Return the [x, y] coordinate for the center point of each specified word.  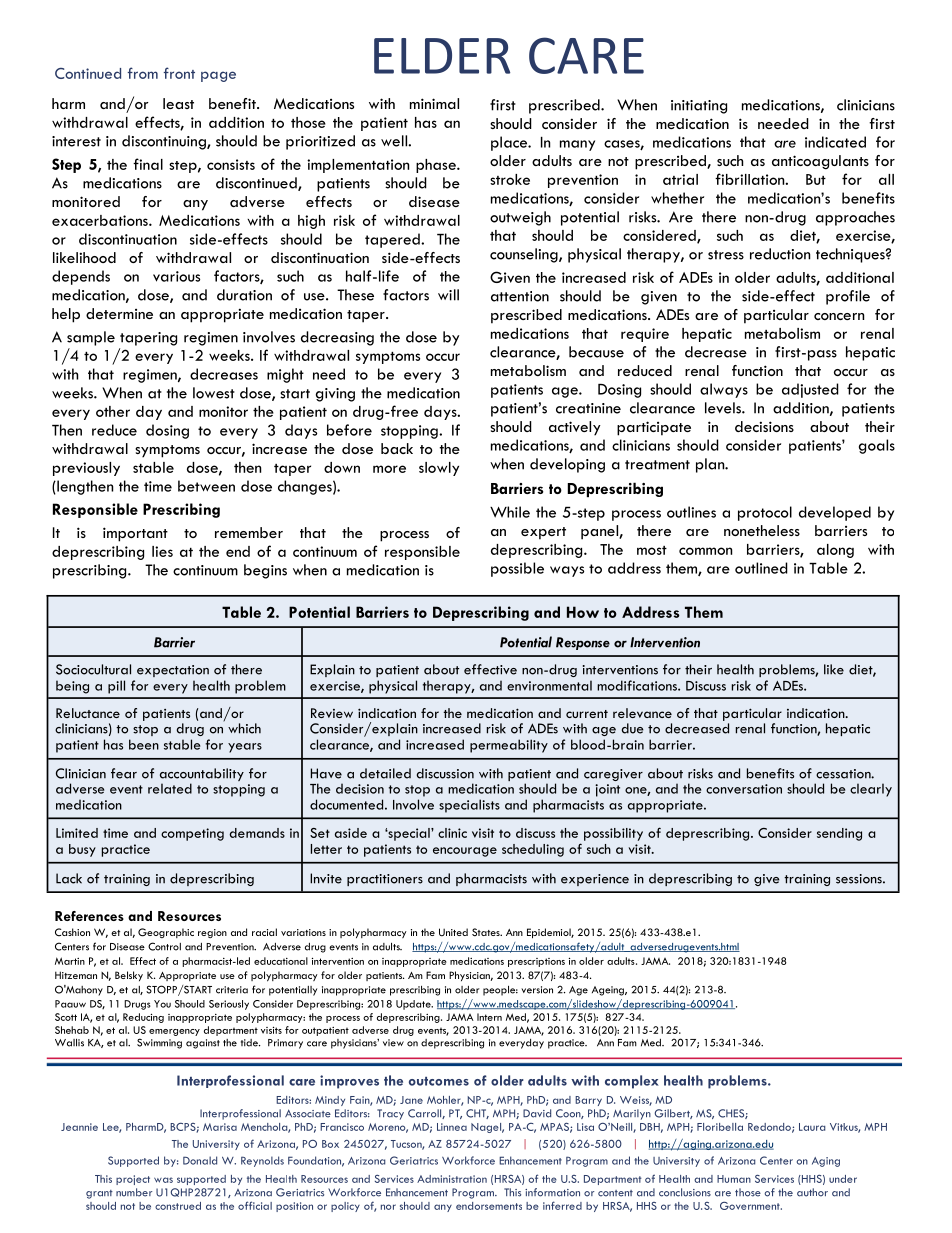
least [178, 103]
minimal [434, 103]
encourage [465, 852]
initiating [699, 107]
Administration [452, 1179]
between [206, 486]
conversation [744, 789]
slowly [439, 469]
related [170, 788]
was [163, 1180]
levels [724, 408]
